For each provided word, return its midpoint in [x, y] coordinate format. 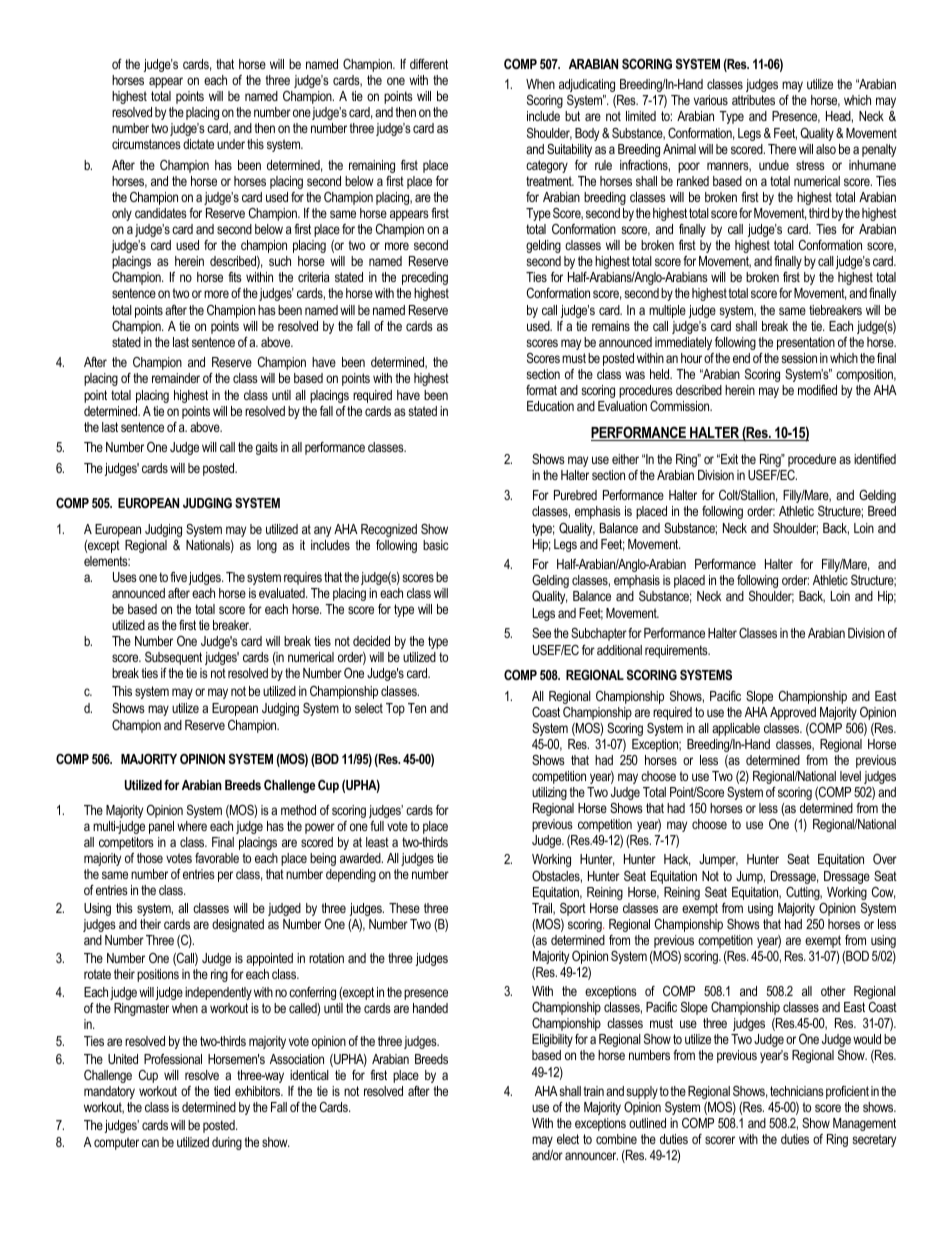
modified [817, 390]
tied [222, 1091]
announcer [591, 1156]
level [850, 776]
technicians [797, 1091]
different [429, 64]
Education [550, 406]
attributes [753, 100]
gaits [267, 448]
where [192, 826]
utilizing [549, 793]
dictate [198, 144]
